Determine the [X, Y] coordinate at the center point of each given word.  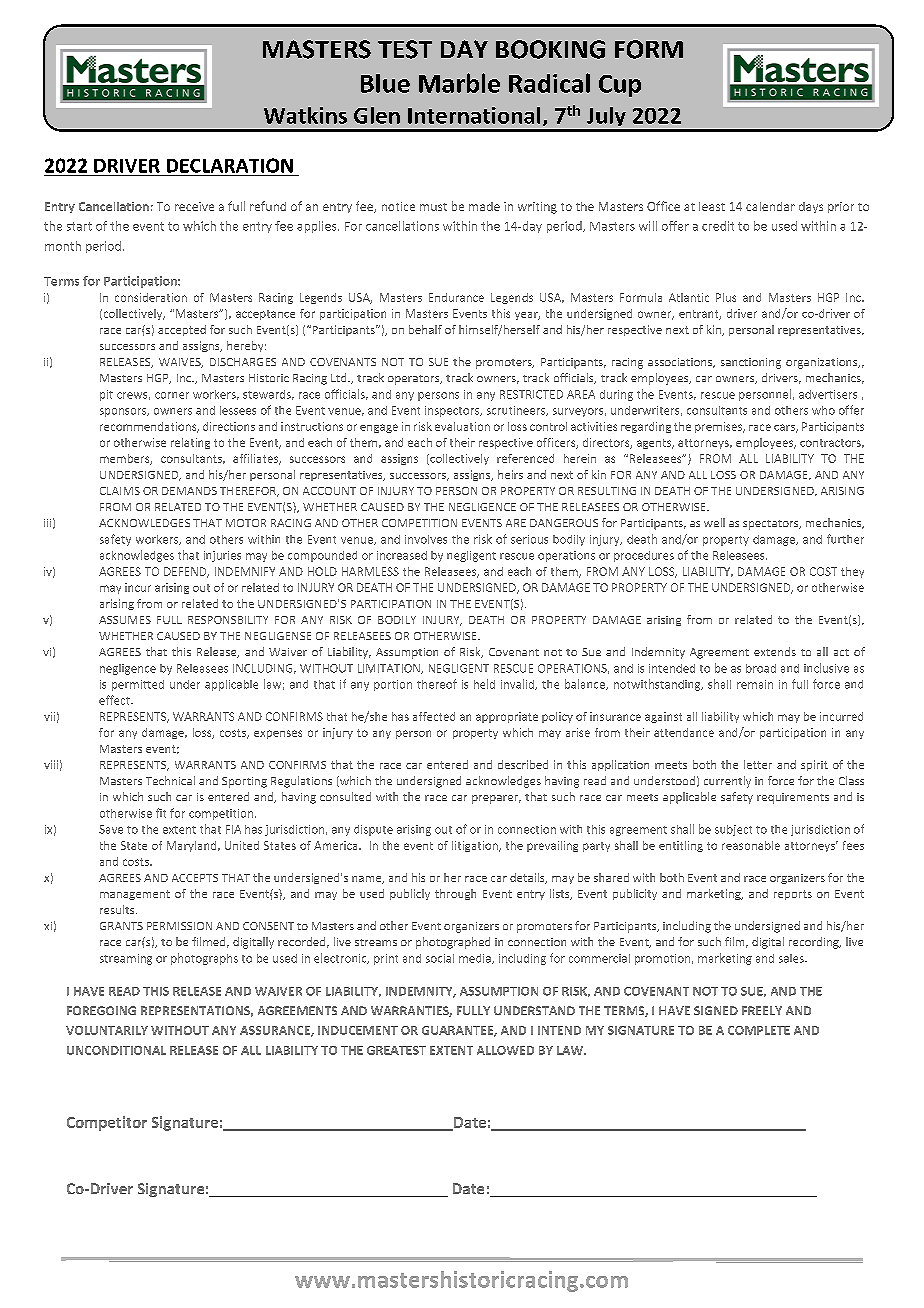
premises [720, 427]
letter [758, 764]
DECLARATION [230, 165]
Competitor [107, 1123]
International [474, 115]
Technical [170, 780]
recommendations [149, 427]
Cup [620, 86]
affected [434, 716]
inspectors [453, 411]
